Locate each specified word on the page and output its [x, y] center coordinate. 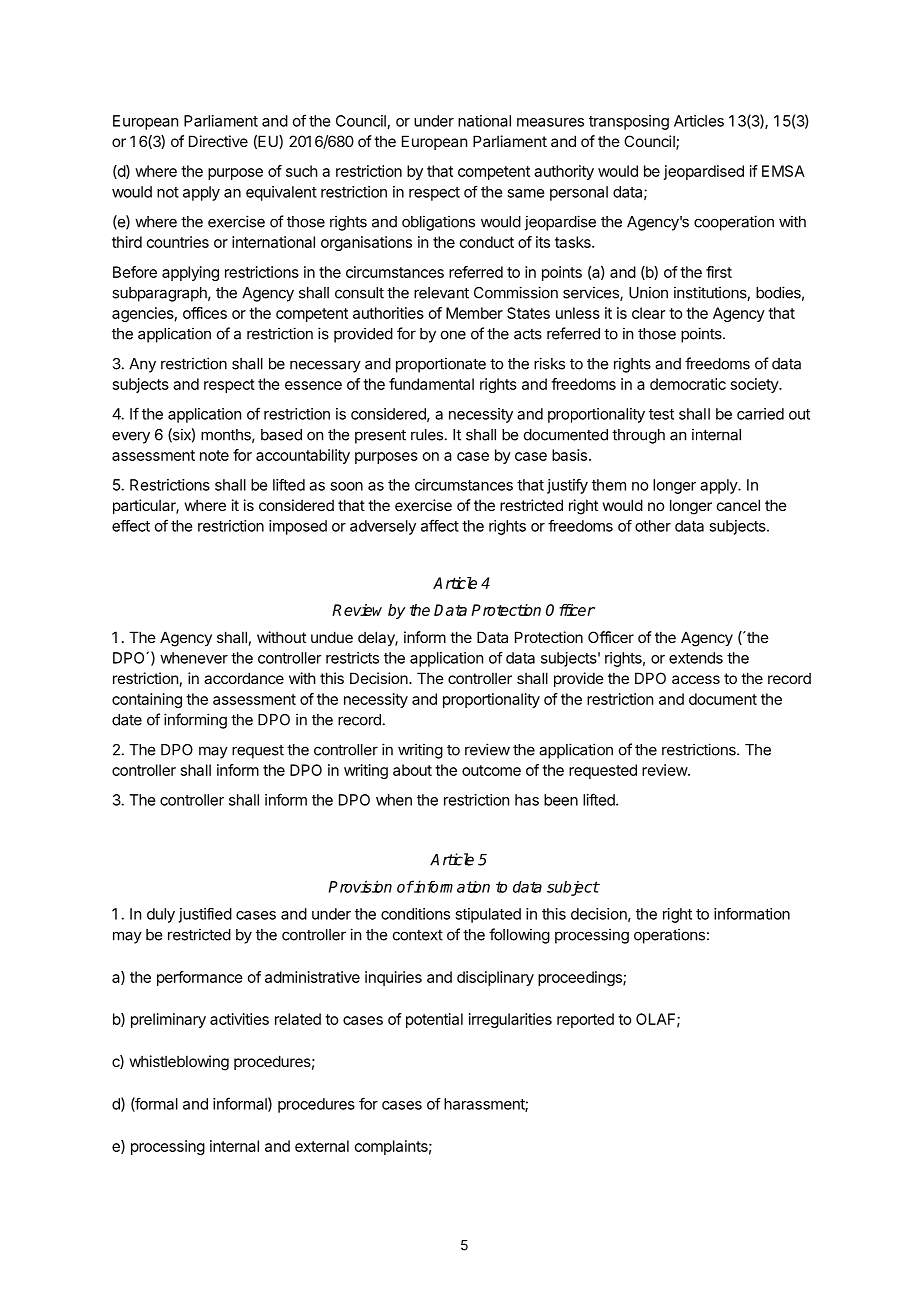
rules [427, 435]
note [214, 455]
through [638, 436]
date [127, 720]
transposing [629, 122]
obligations [438, 223]
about [412, 770]
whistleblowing [179, 1063]
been [561, 800]
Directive [218, 141]
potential [434, 1020]
